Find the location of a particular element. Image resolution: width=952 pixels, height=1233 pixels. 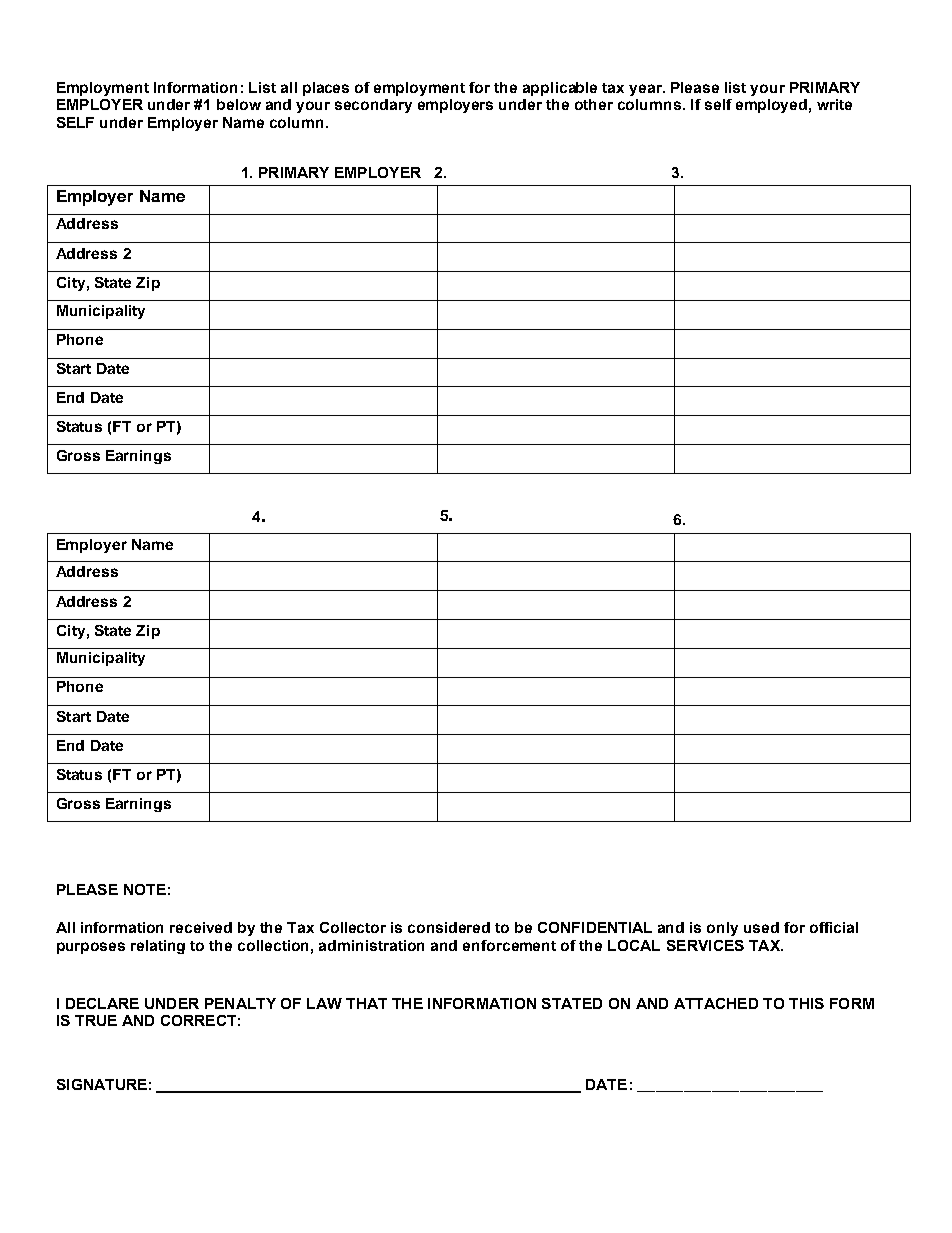

places is located at coordinates (326, 89).
